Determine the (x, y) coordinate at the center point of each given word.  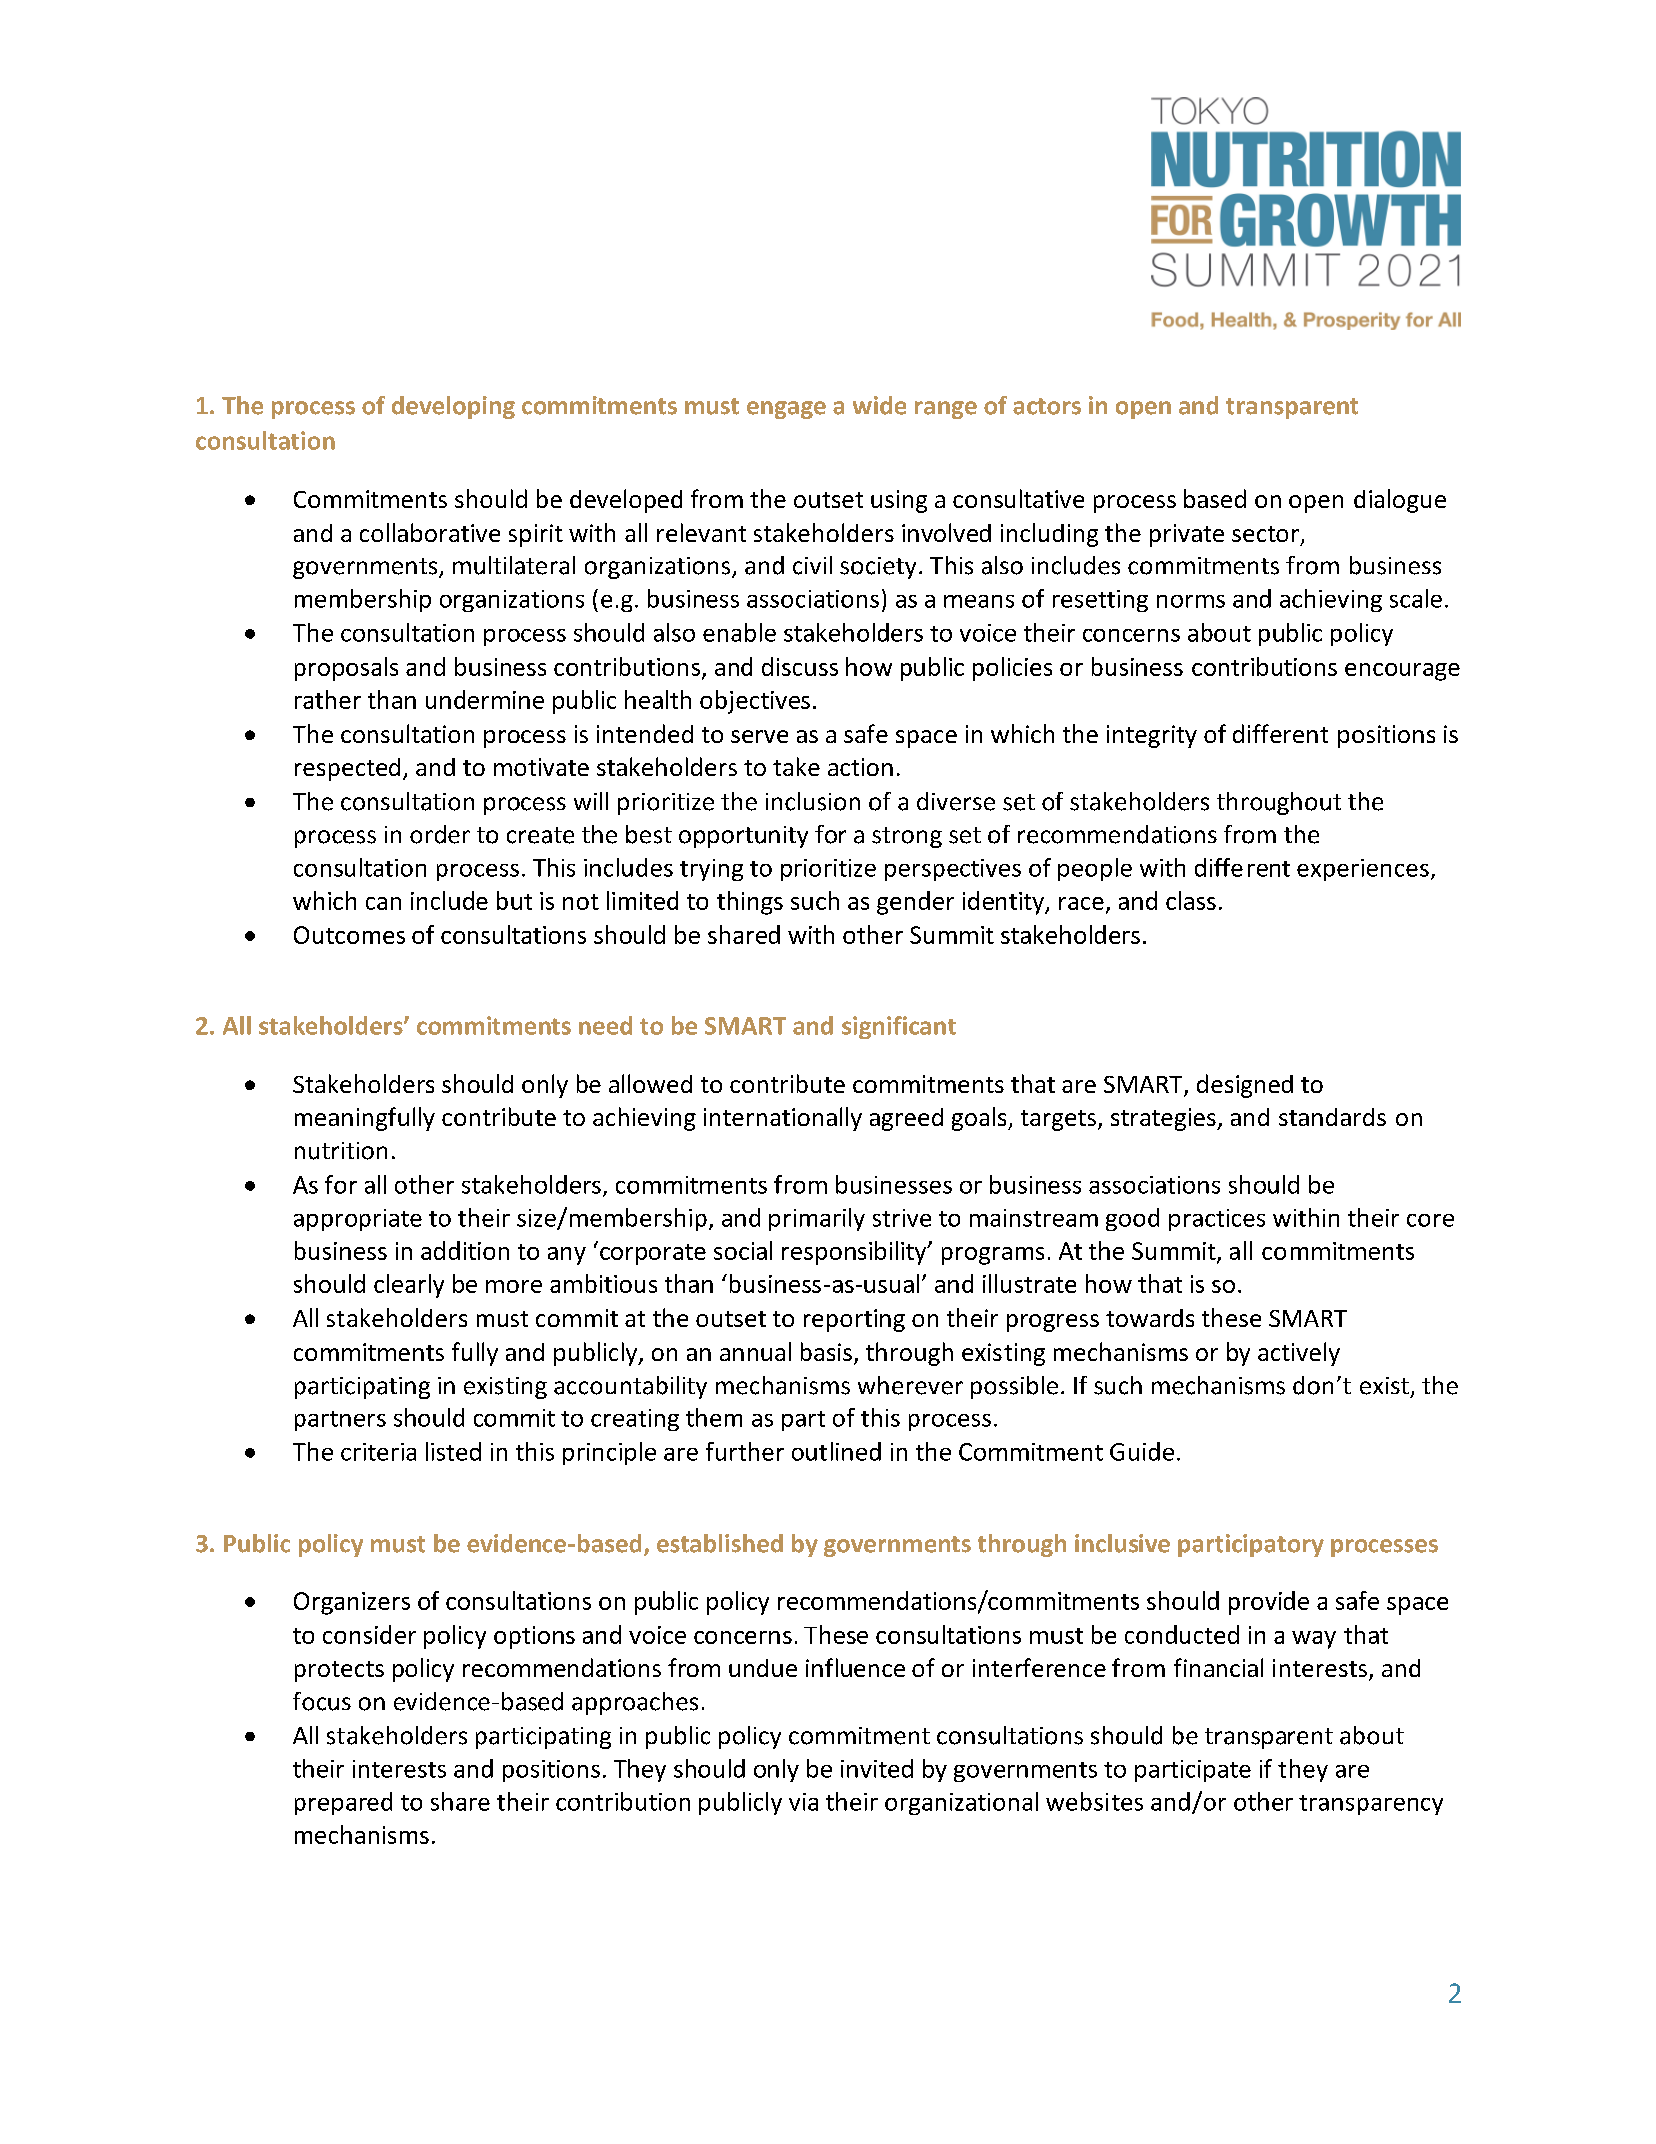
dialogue (1400, 501)
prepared (343, 1803)
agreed (906, 1119)
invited (877, 1768)
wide (879, 405)
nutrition (341, 1151)
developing (453, 407)
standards (1332, 1117)
